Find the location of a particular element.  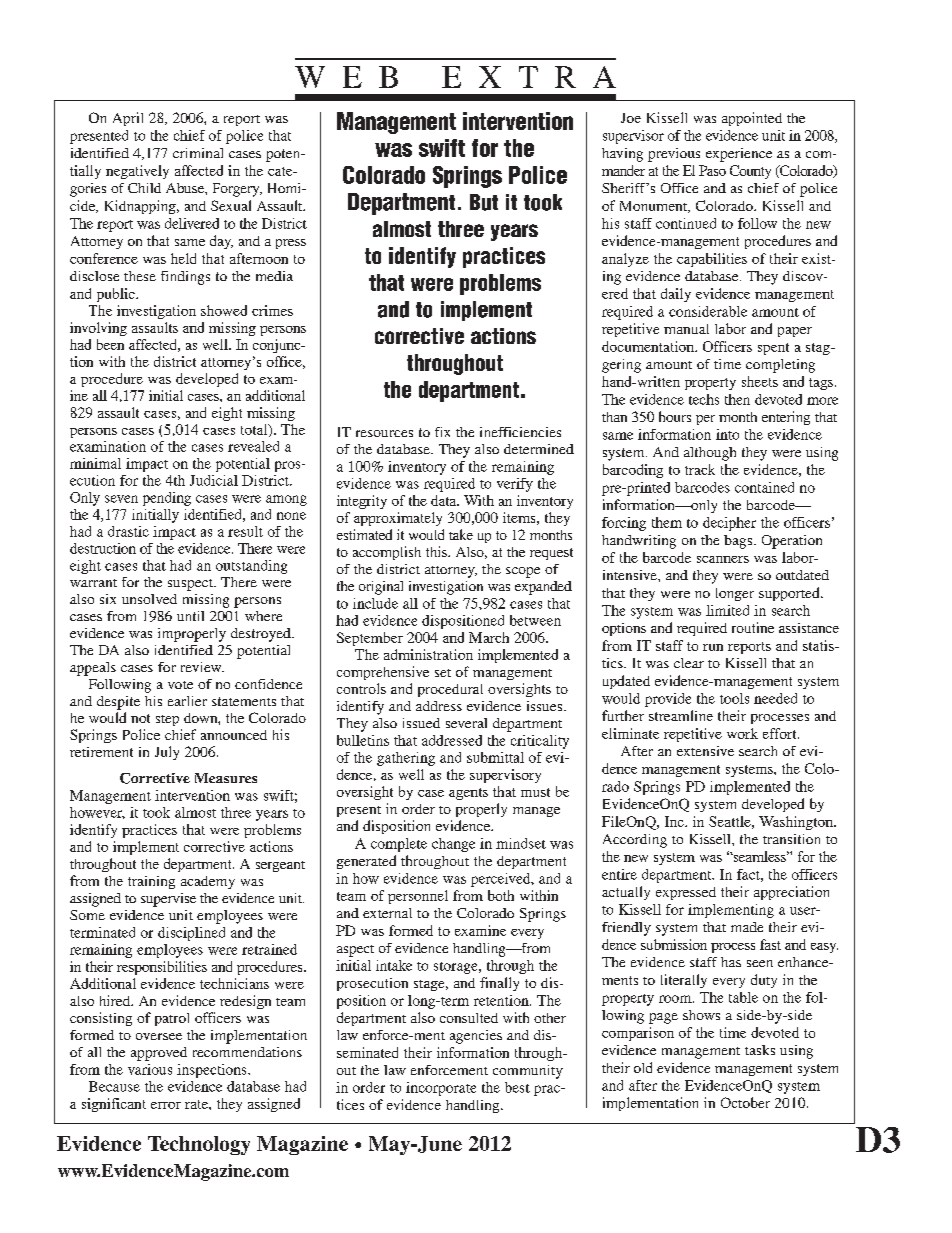

criminal is located at coordinates (198, 153).
